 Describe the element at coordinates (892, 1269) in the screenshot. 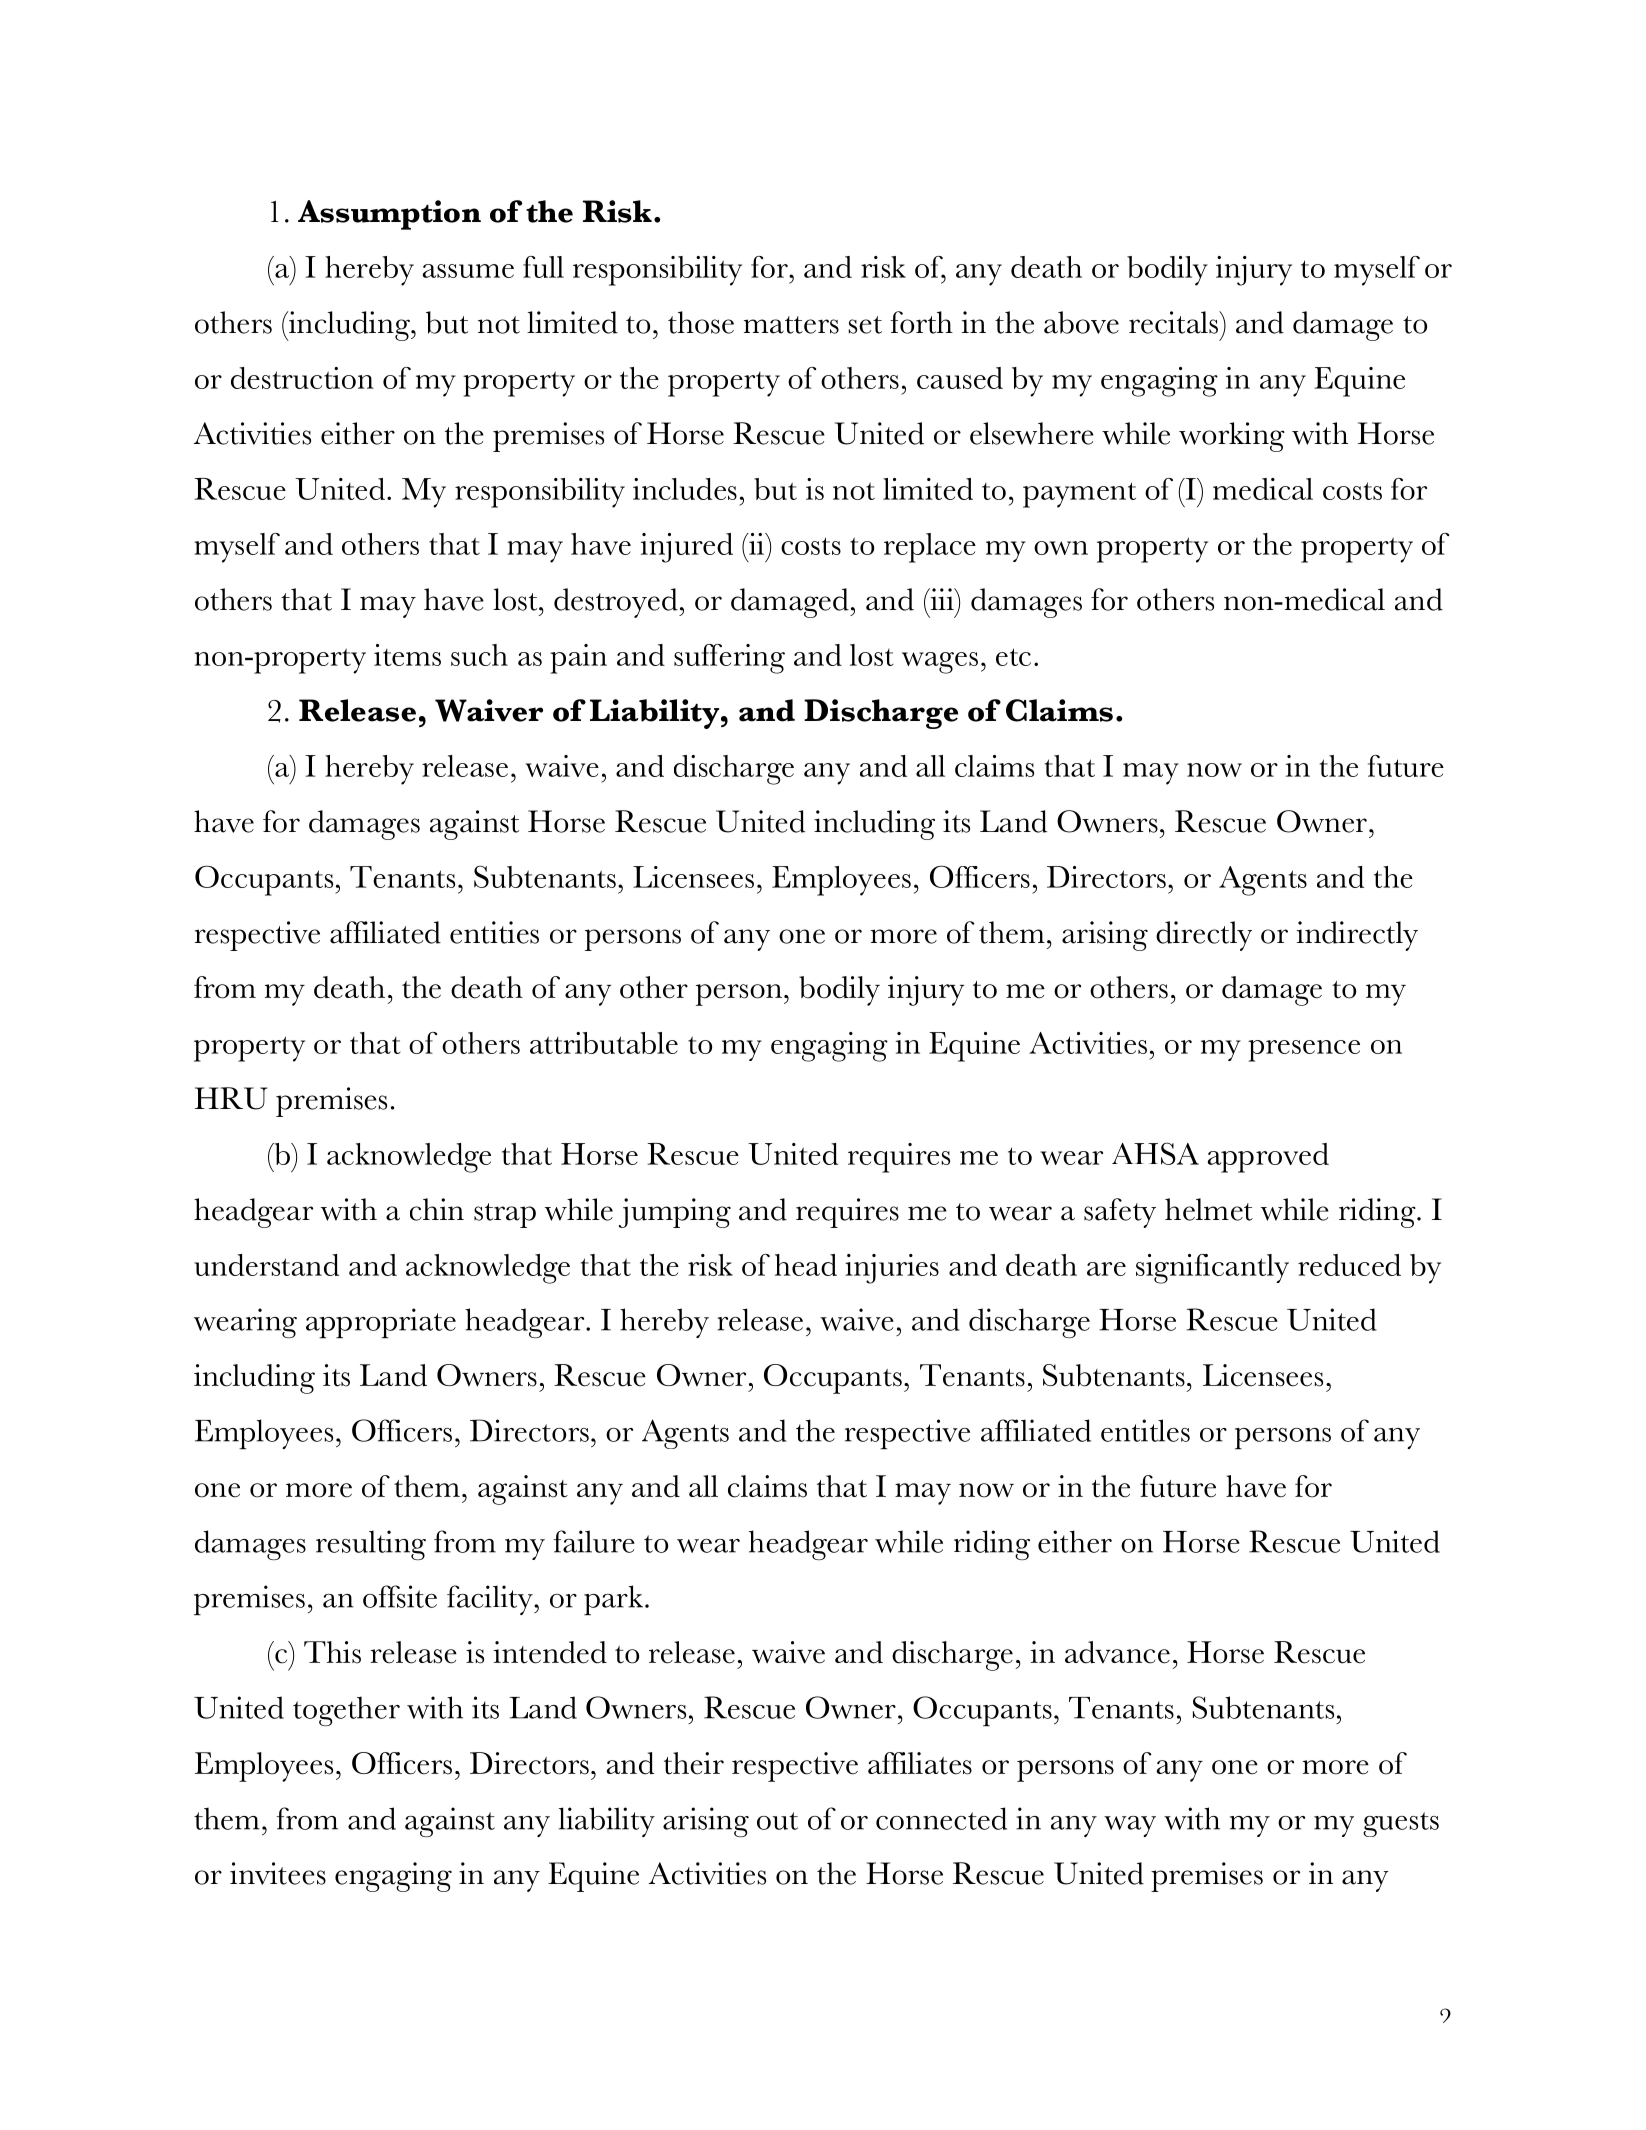

I see `injuries` at that location.
